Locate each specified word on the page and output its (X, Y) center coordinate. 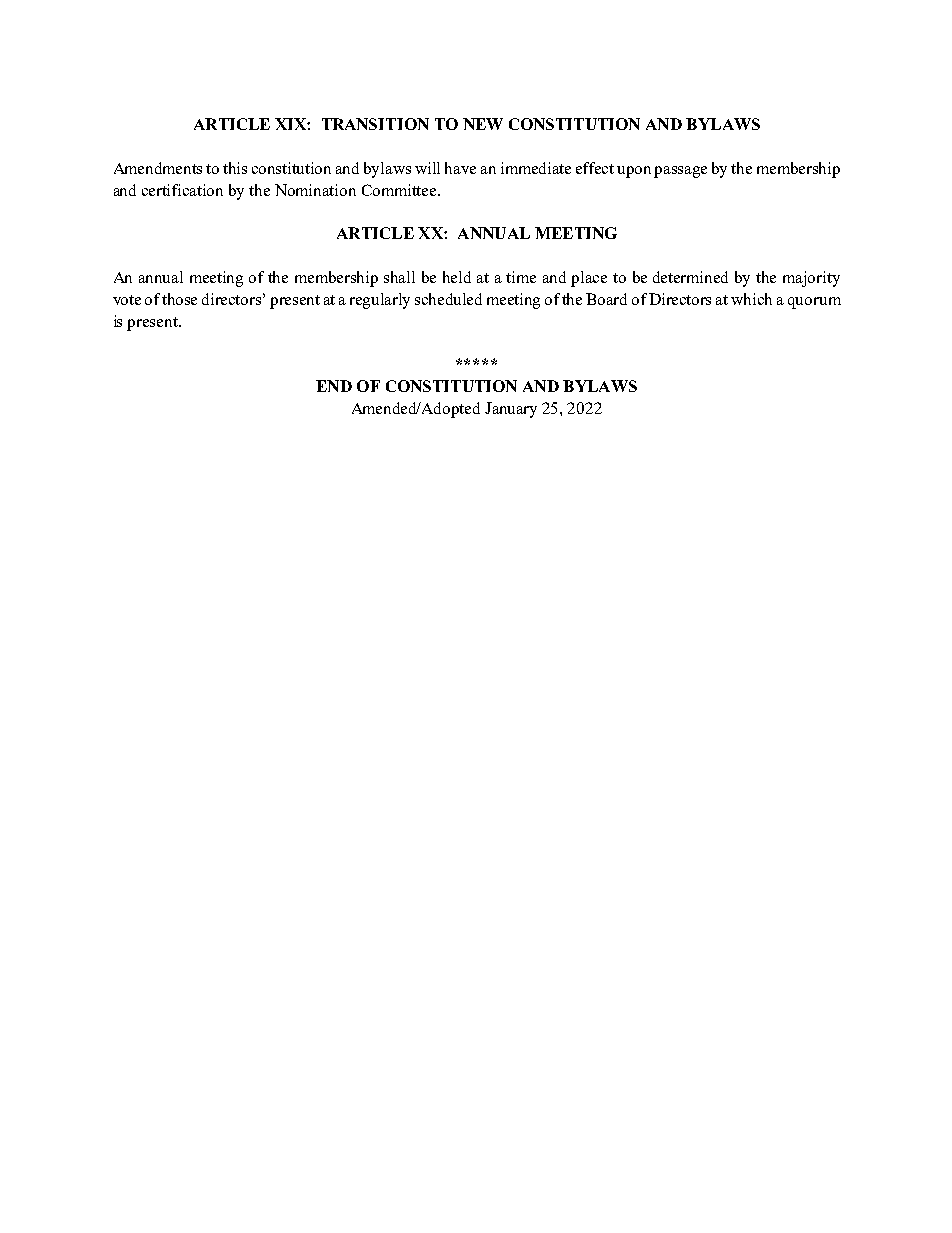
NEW (483, 124)
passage (680, 172)
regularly (380, 301)
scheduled (448, 299)
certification (182, 190)
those (179, 299)
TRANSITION (375, 124)
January (511, 410)
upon (634, 172)
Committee (400, 190)
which (751, 299)
